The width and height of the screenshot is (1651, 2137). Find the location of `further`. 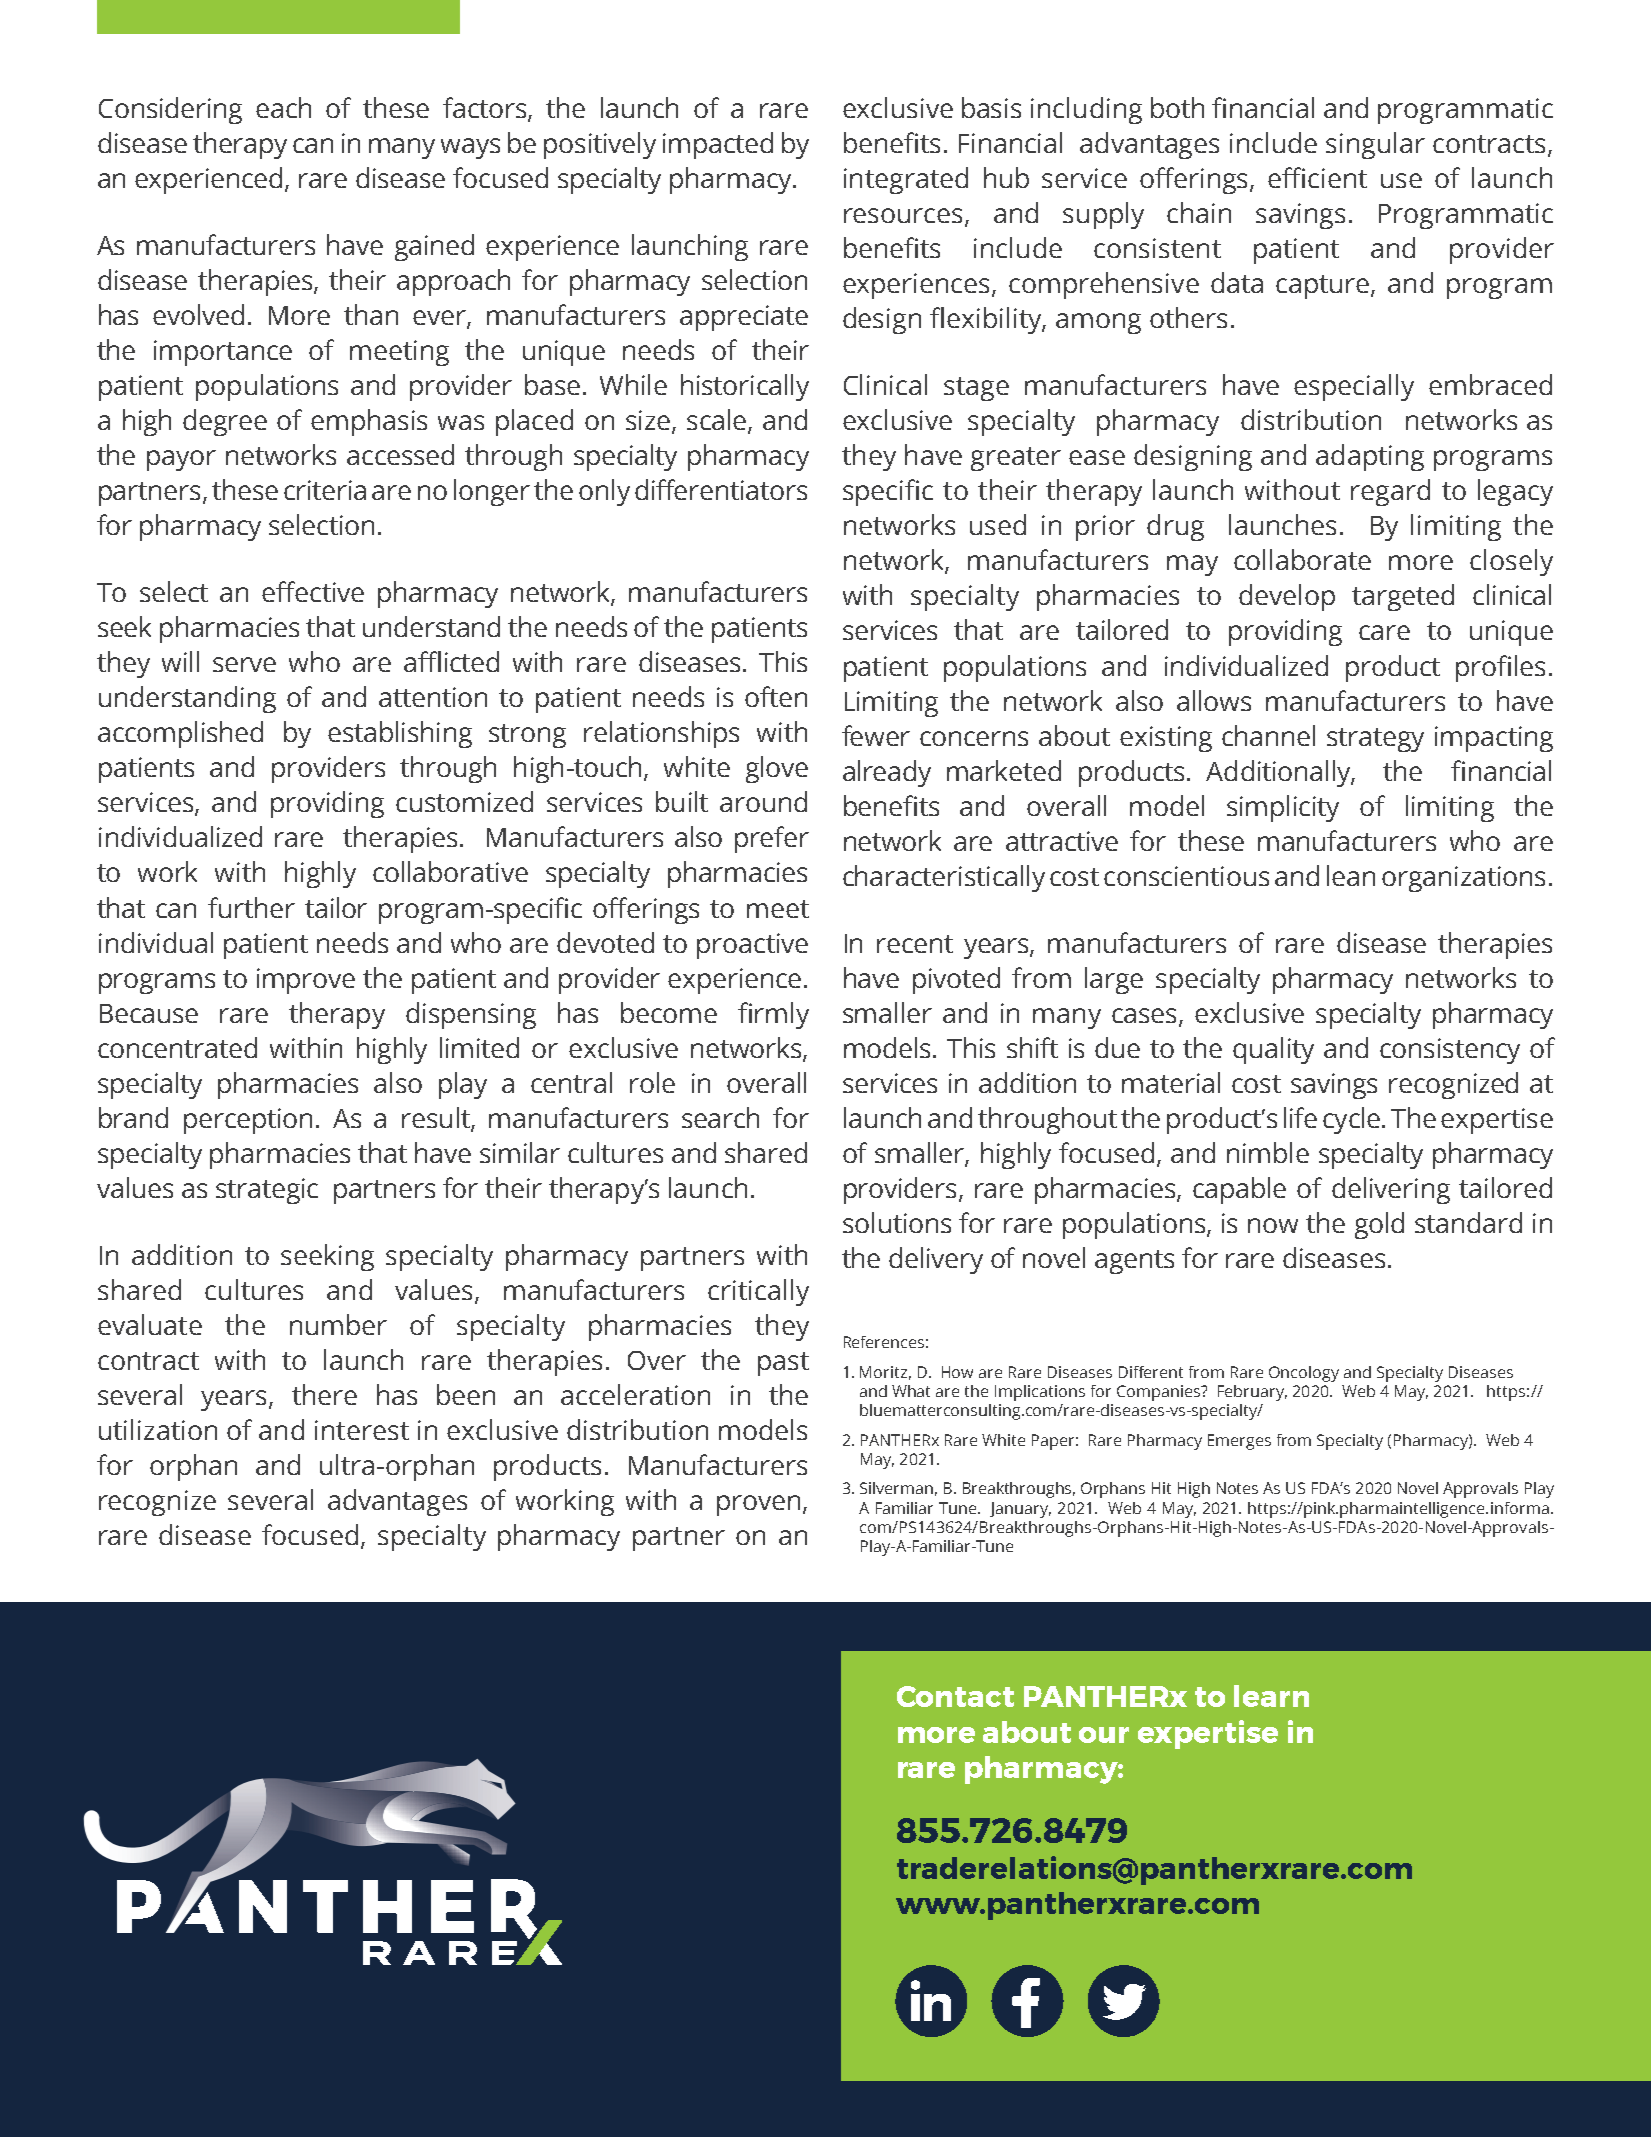

further is located at coordinates (251, 907).
